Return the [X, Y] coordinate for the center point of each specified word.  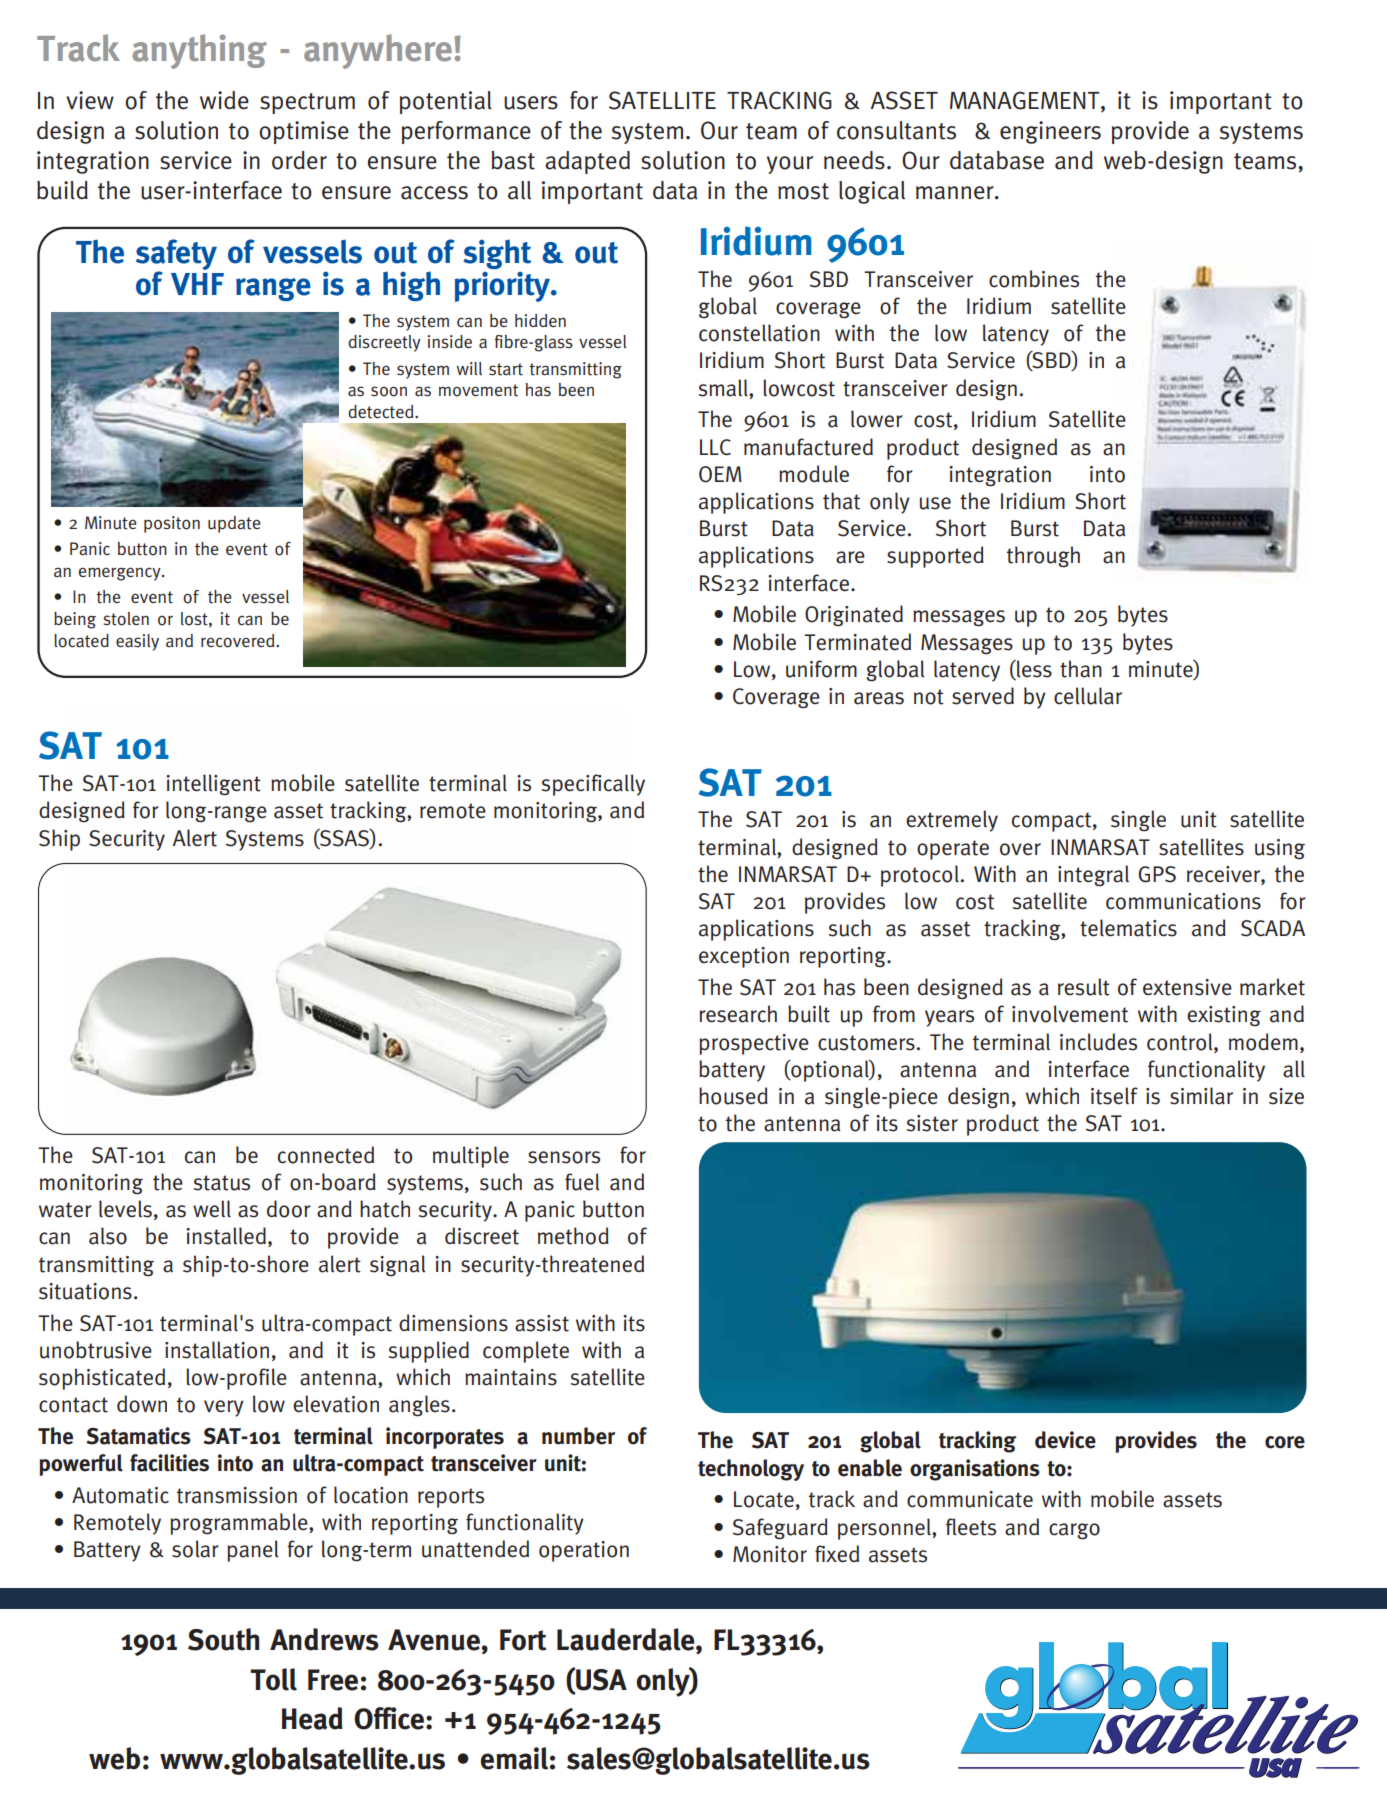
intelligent [213, 785]
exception [744, 957]
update [234, 524]
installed [226, 1236]
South [223, 1639]
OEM [720, 474]
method [573, 1236]
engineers [1050, 132]
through [1043, 557]
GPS [1157, 874]
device [1065, 1440]
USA [600, 1679]
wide [224, 100]
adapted [587, 162]
